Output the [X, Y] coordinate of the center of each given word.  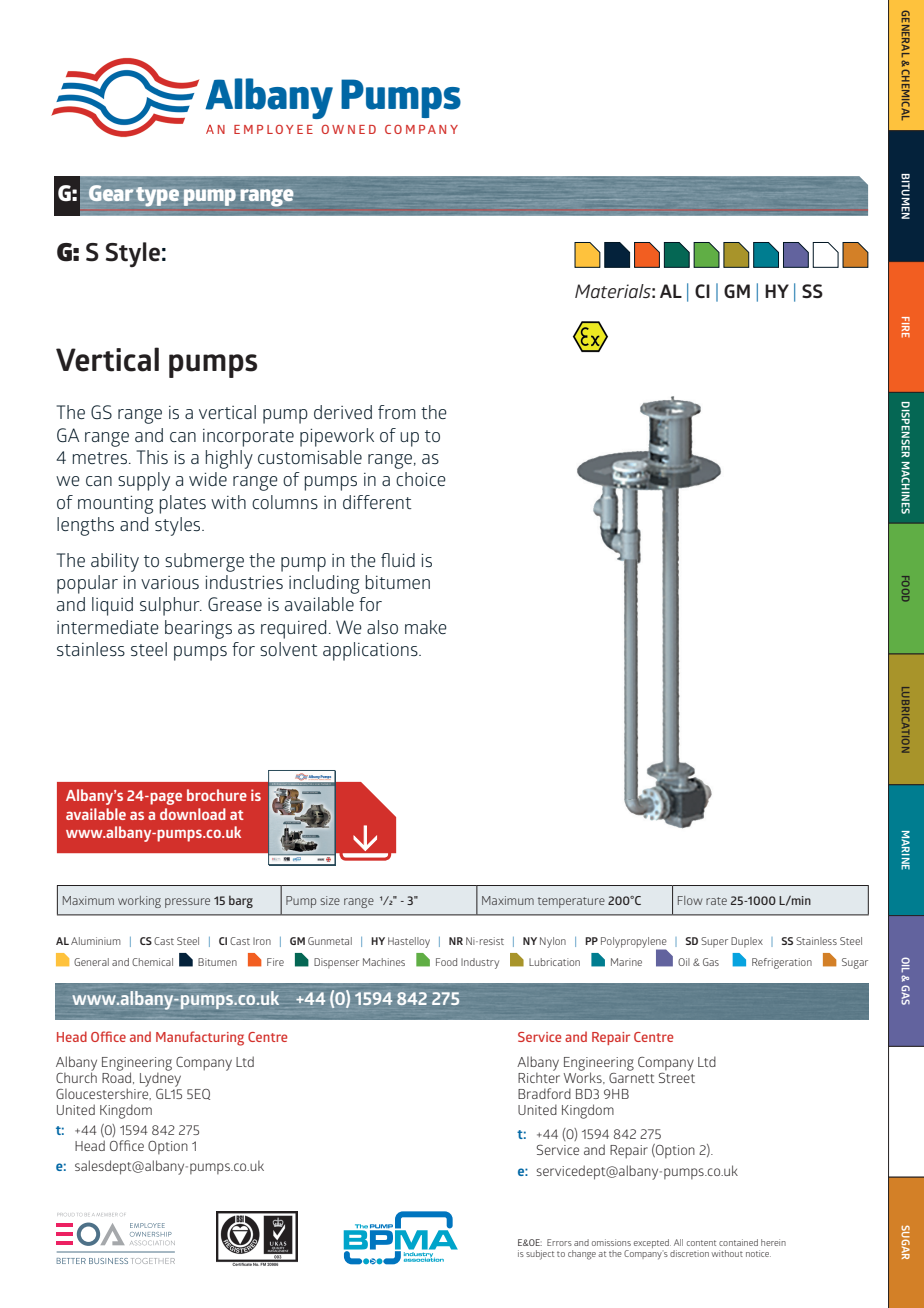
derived [343, 412]
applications [371, 651]
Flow [690, 900]
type [157, 197]
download [193, 814]
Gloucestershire [103, 1093]
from [397, 412]
